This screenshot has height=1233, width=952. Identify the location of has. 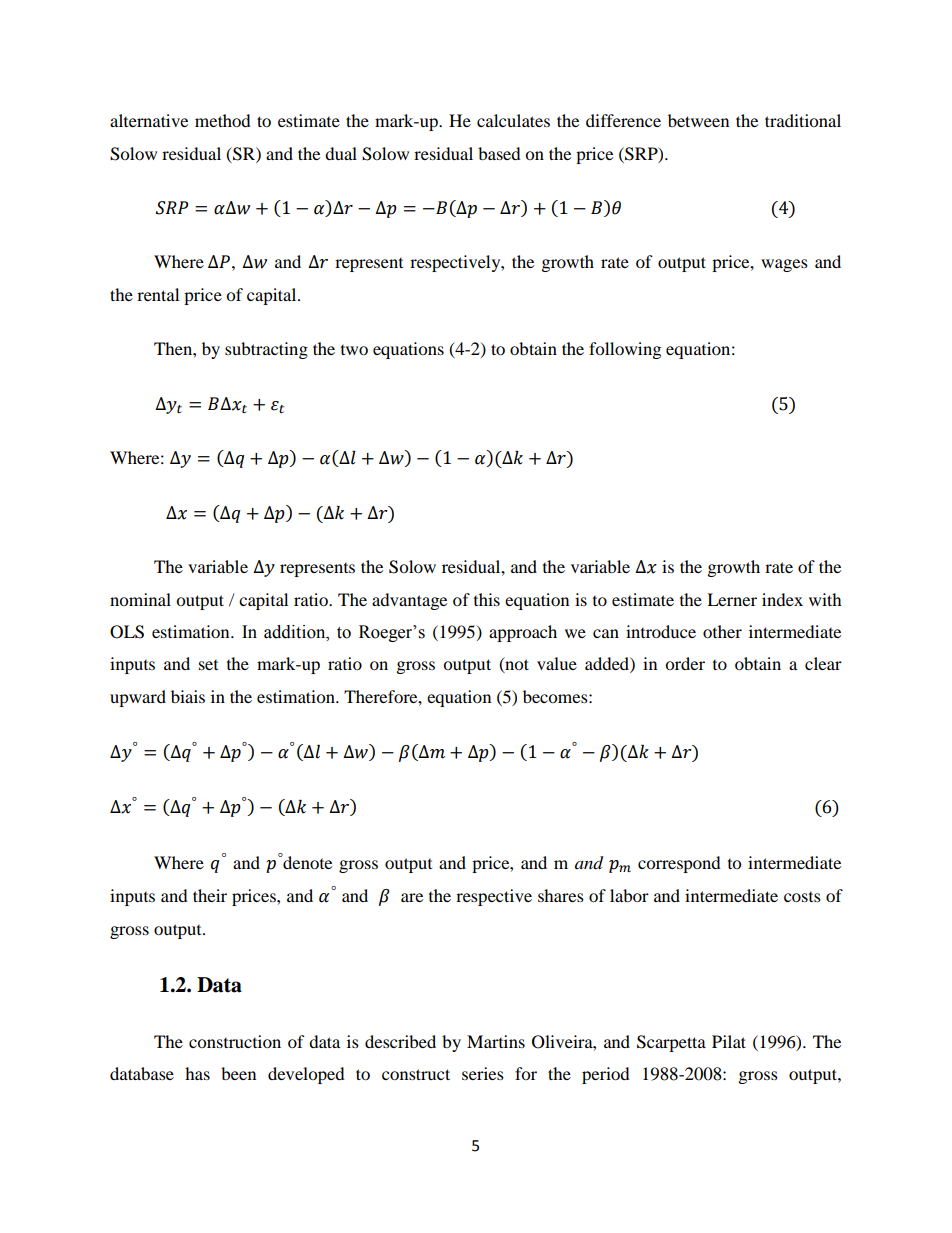
(197, 1073).
